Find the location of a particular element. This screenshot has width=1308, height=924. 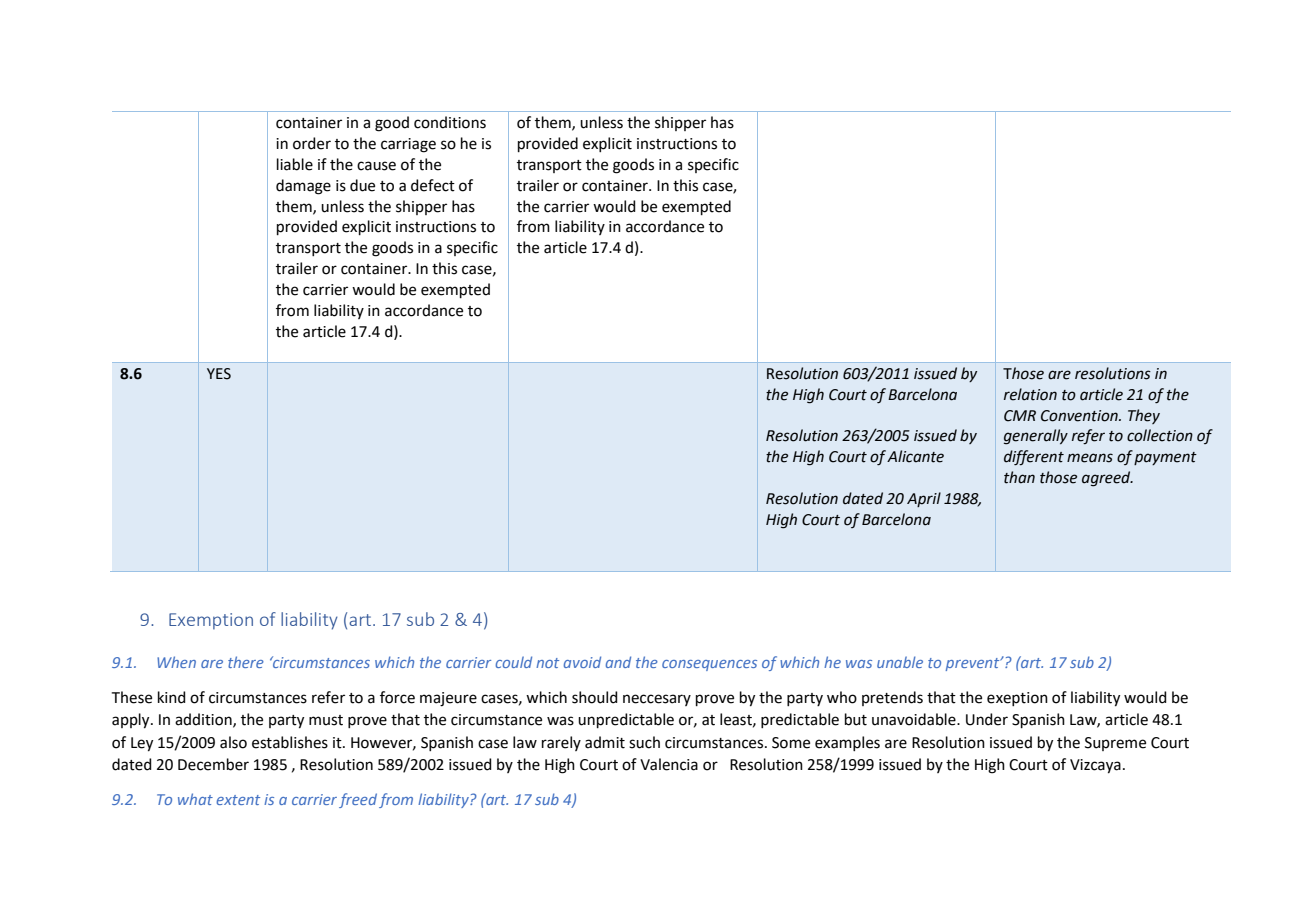

extent is located at coordinates (238, 800).
